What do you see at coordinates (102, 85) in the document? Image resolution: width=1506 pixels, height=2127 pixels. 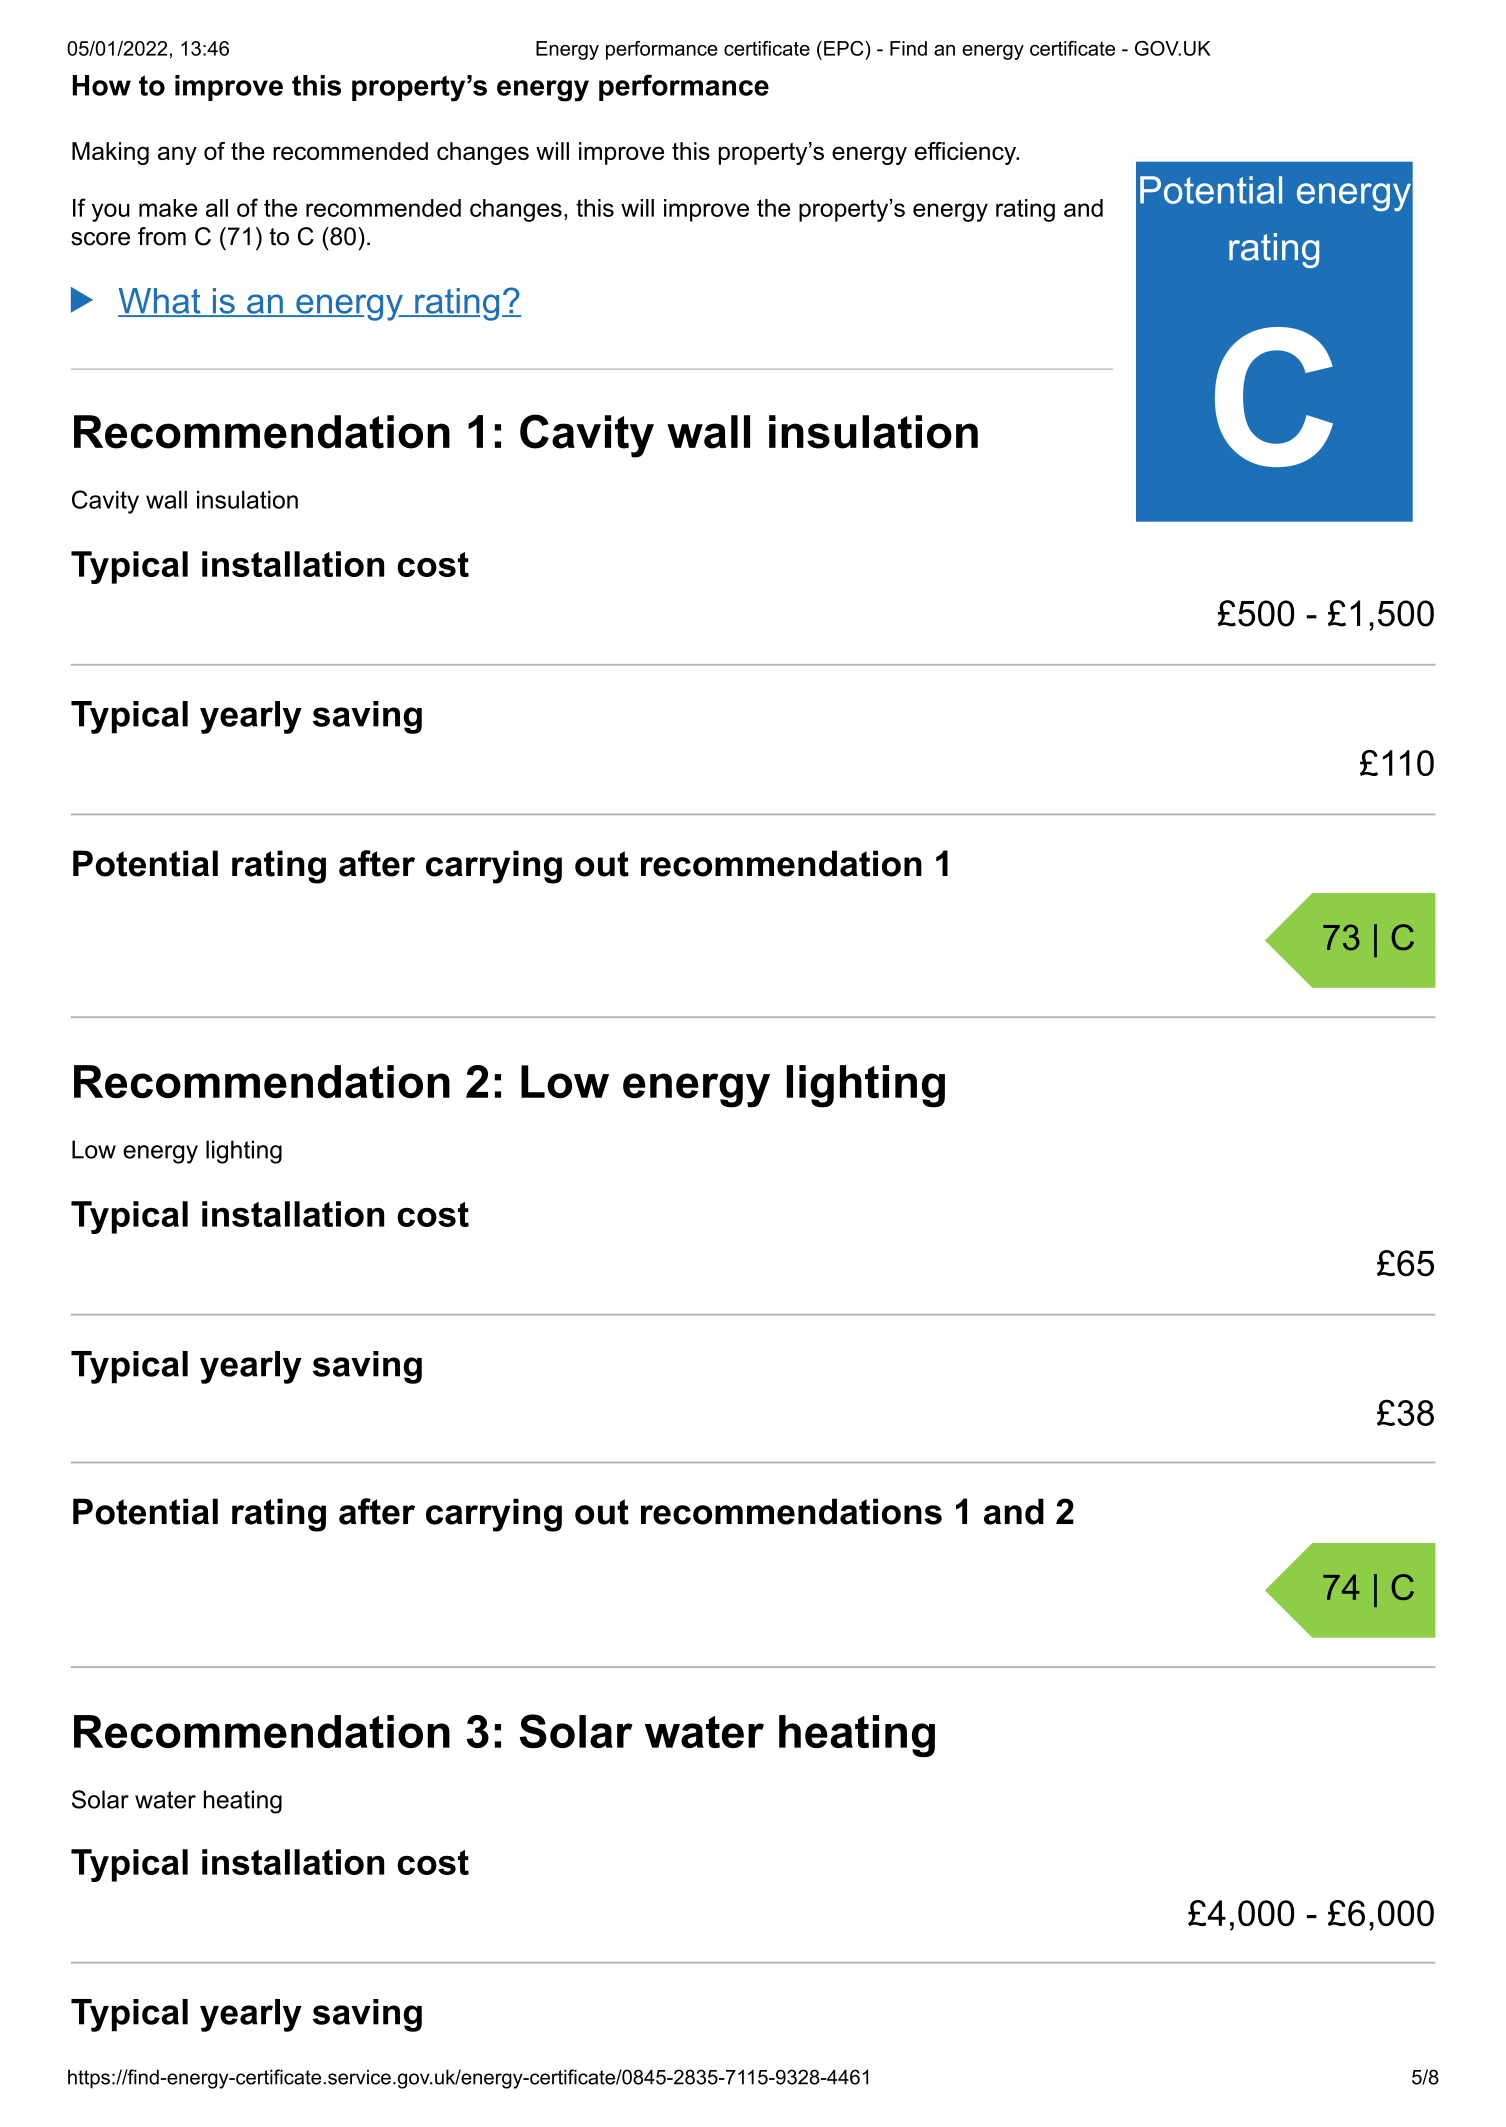 I see `How` at bounding box center [102, 85].
